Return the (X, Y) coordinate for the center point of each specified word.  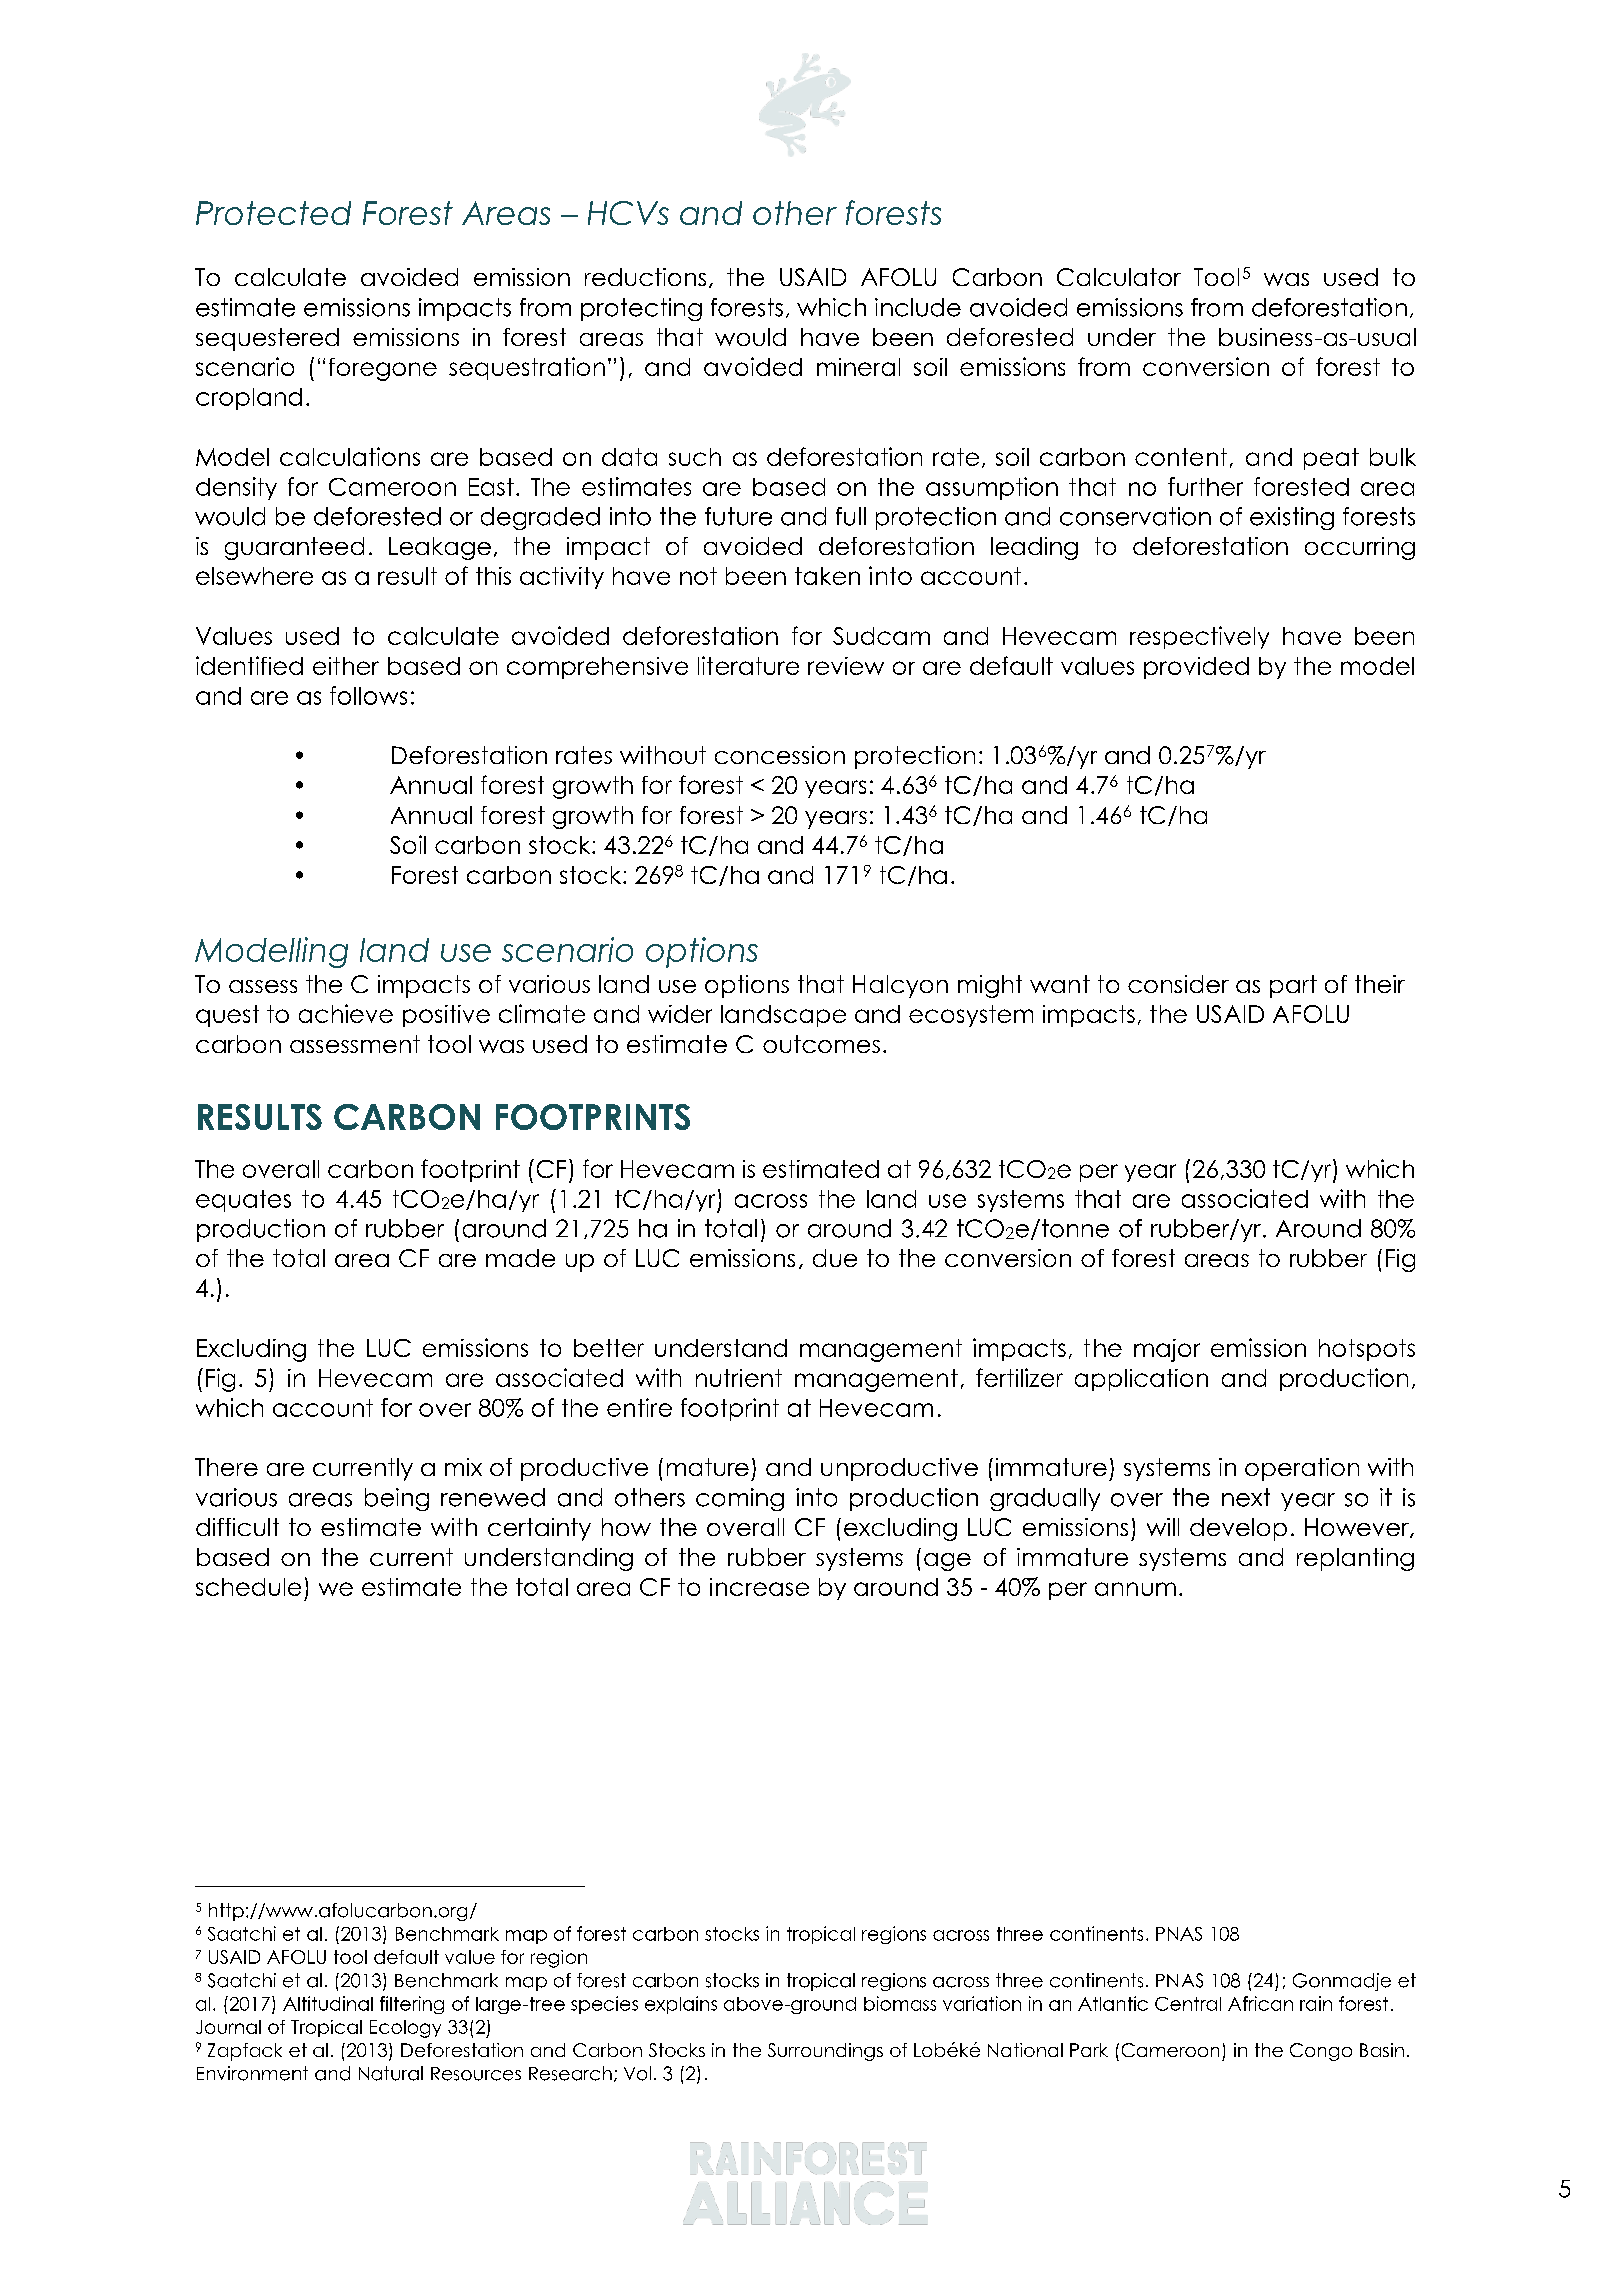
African (1260, 2003)
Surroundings (825, 2052)
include (918, 307)
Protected (273, 213)
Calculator (1119, 277)
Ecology (405, 2029)
